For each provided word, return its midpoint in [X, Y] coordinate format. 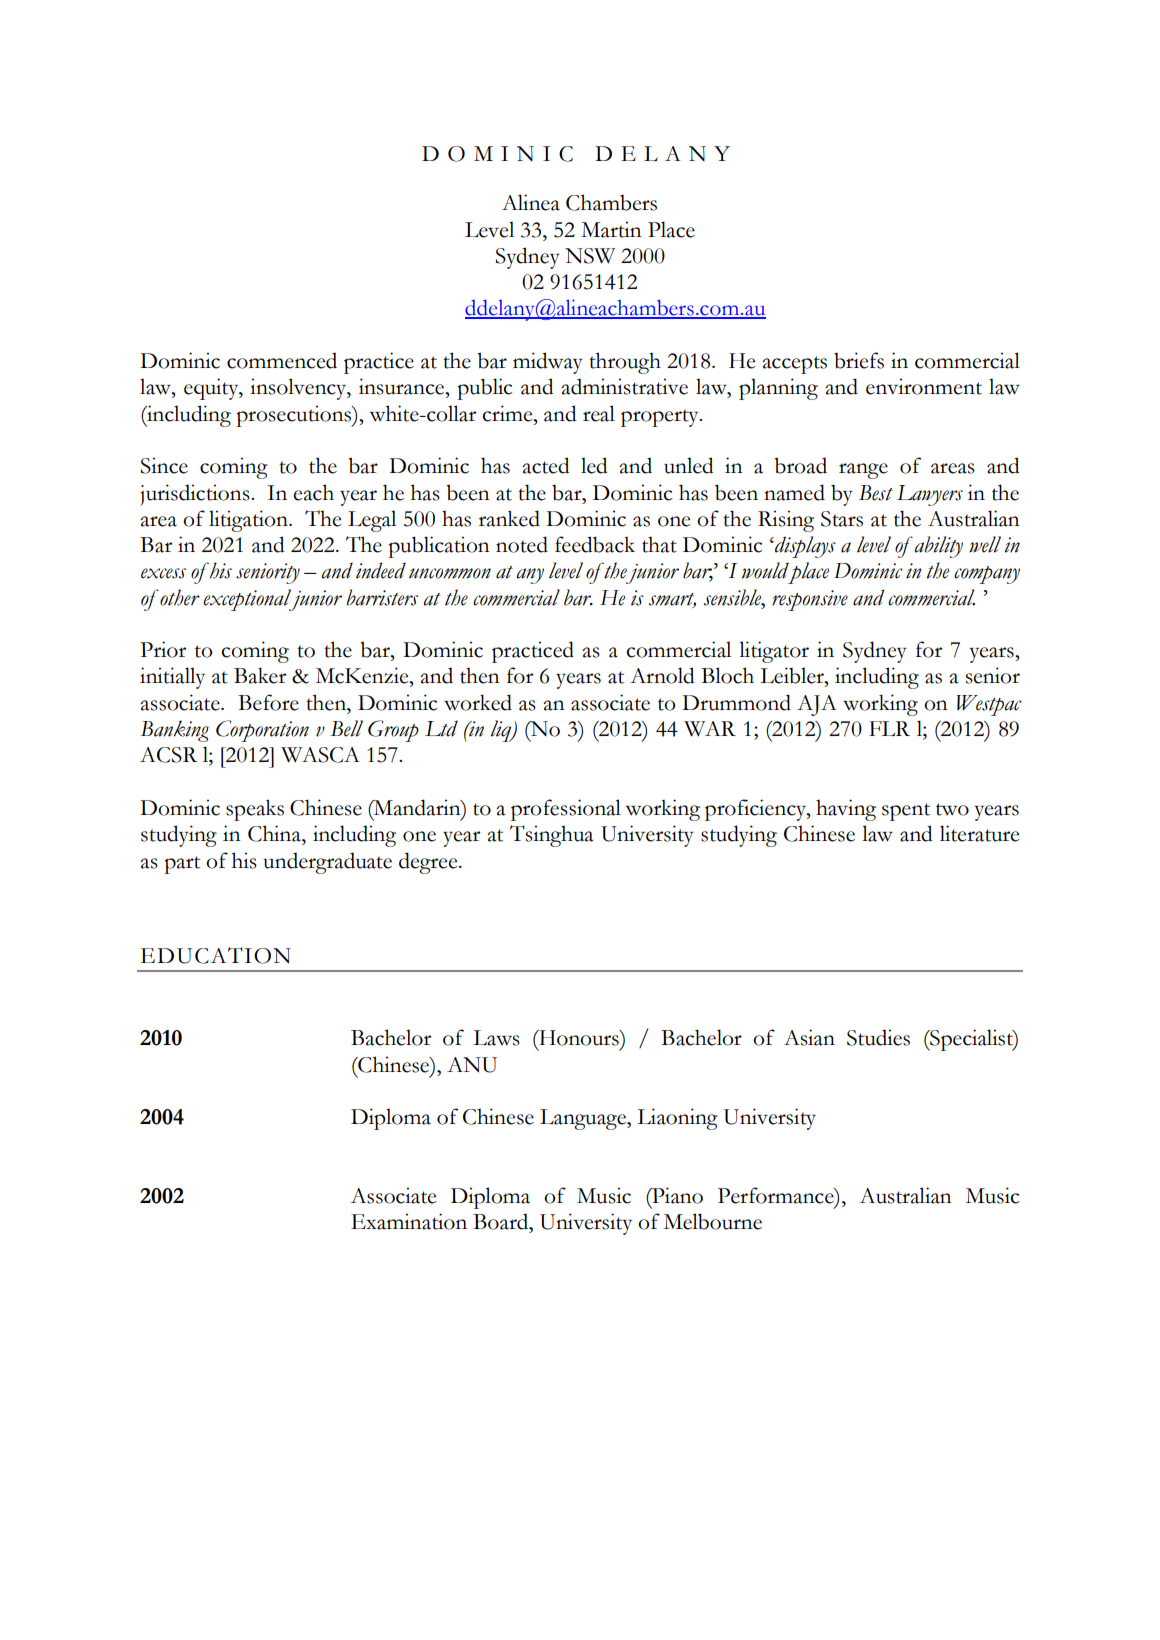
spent [906, 812]
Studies [878, 1037]
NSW [590, 256]
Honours [579, 1038]
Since [164, 465]
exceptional [248, 600]
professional [566, 810]
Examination [409, 1221]
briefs [859, 360]
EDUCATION [216, 955]
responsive [810, 600]
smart [672, 600]
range [863, 471]
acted [545, 465]
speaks [255, 810]
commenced [282, 360]
